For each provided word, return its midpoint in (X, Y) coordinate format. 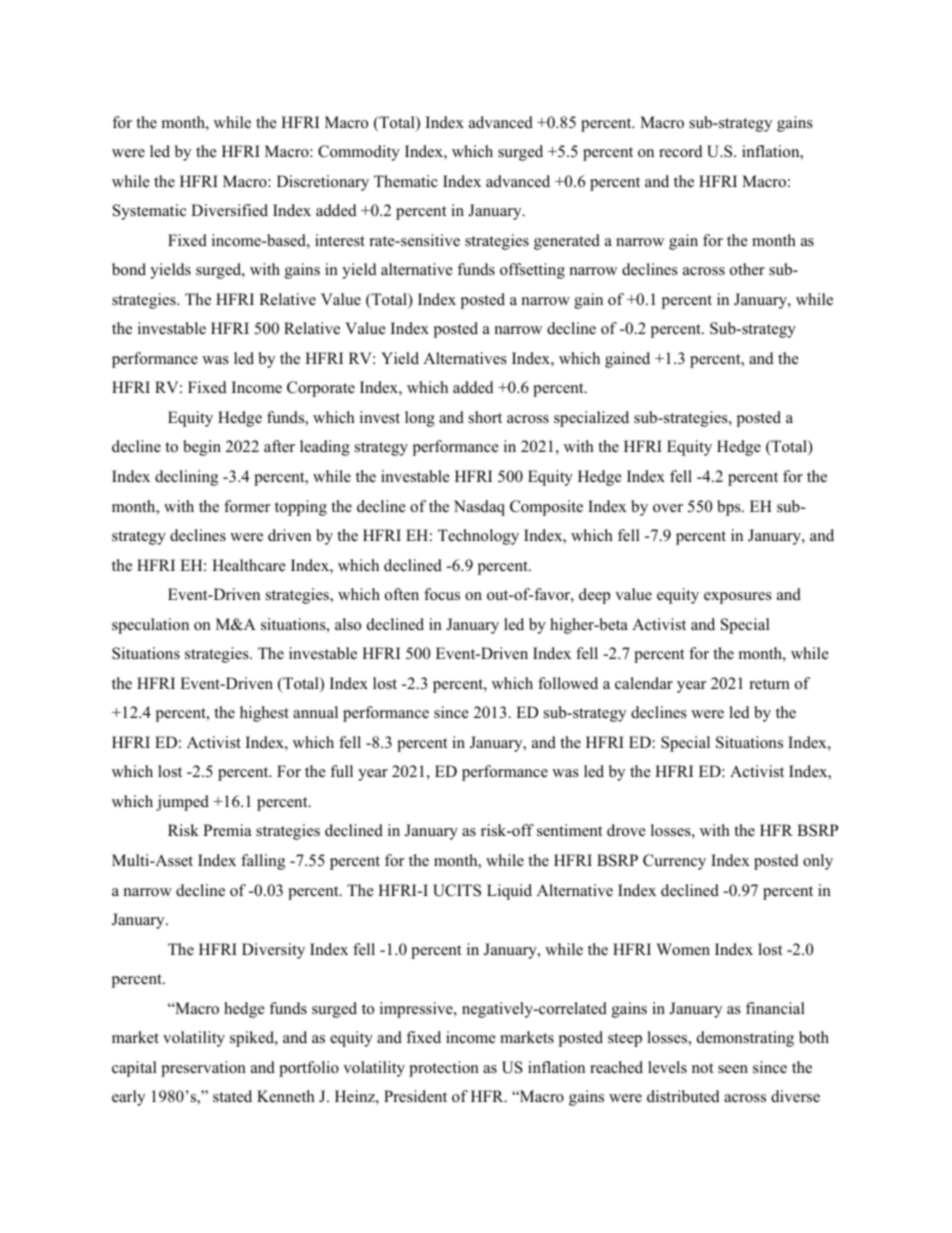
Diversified (229, 210)
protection (444, 1069)
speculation (150, 626)
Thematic (406, 181)
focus (442, 594)
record (681, 151)
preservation (203, 1069)
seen (733, 1069)
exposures (738, 598)
